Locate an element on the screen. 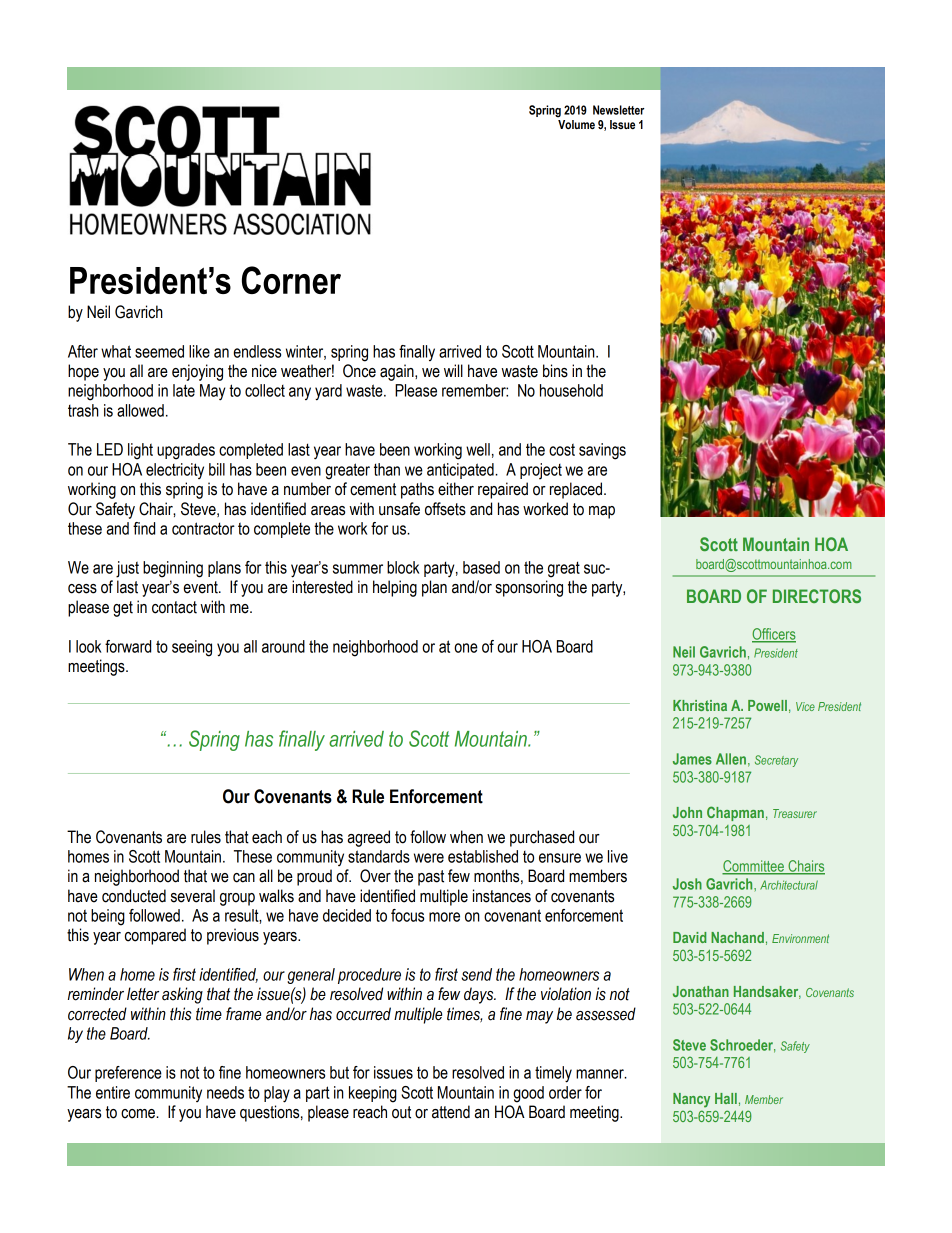 The height and width of the screenshot is (1233, 952). Volume is located at coordinates (576, 124).
